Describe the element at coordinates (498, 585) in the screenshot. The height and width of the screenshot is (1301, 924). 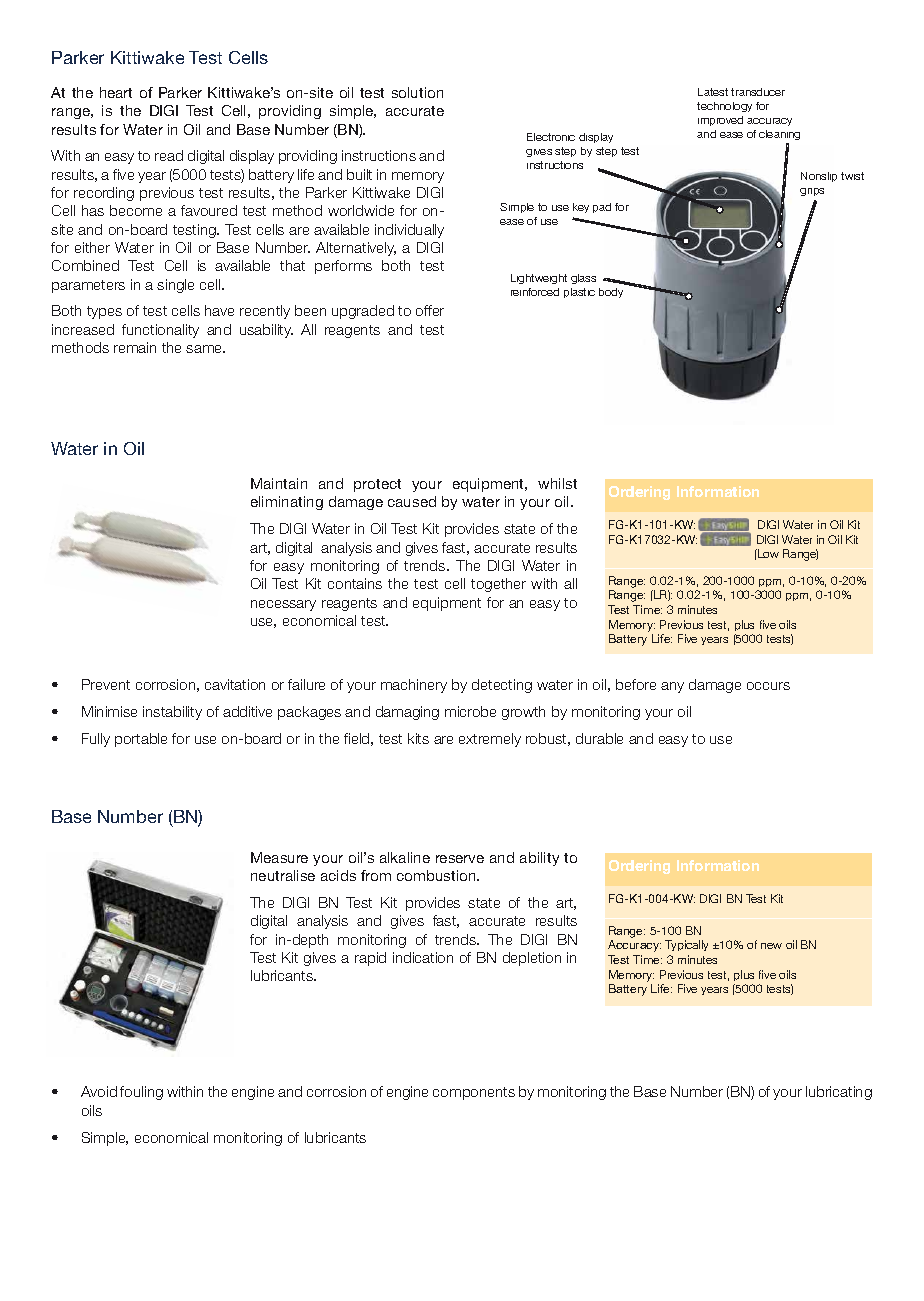
I see `together` at that location.
